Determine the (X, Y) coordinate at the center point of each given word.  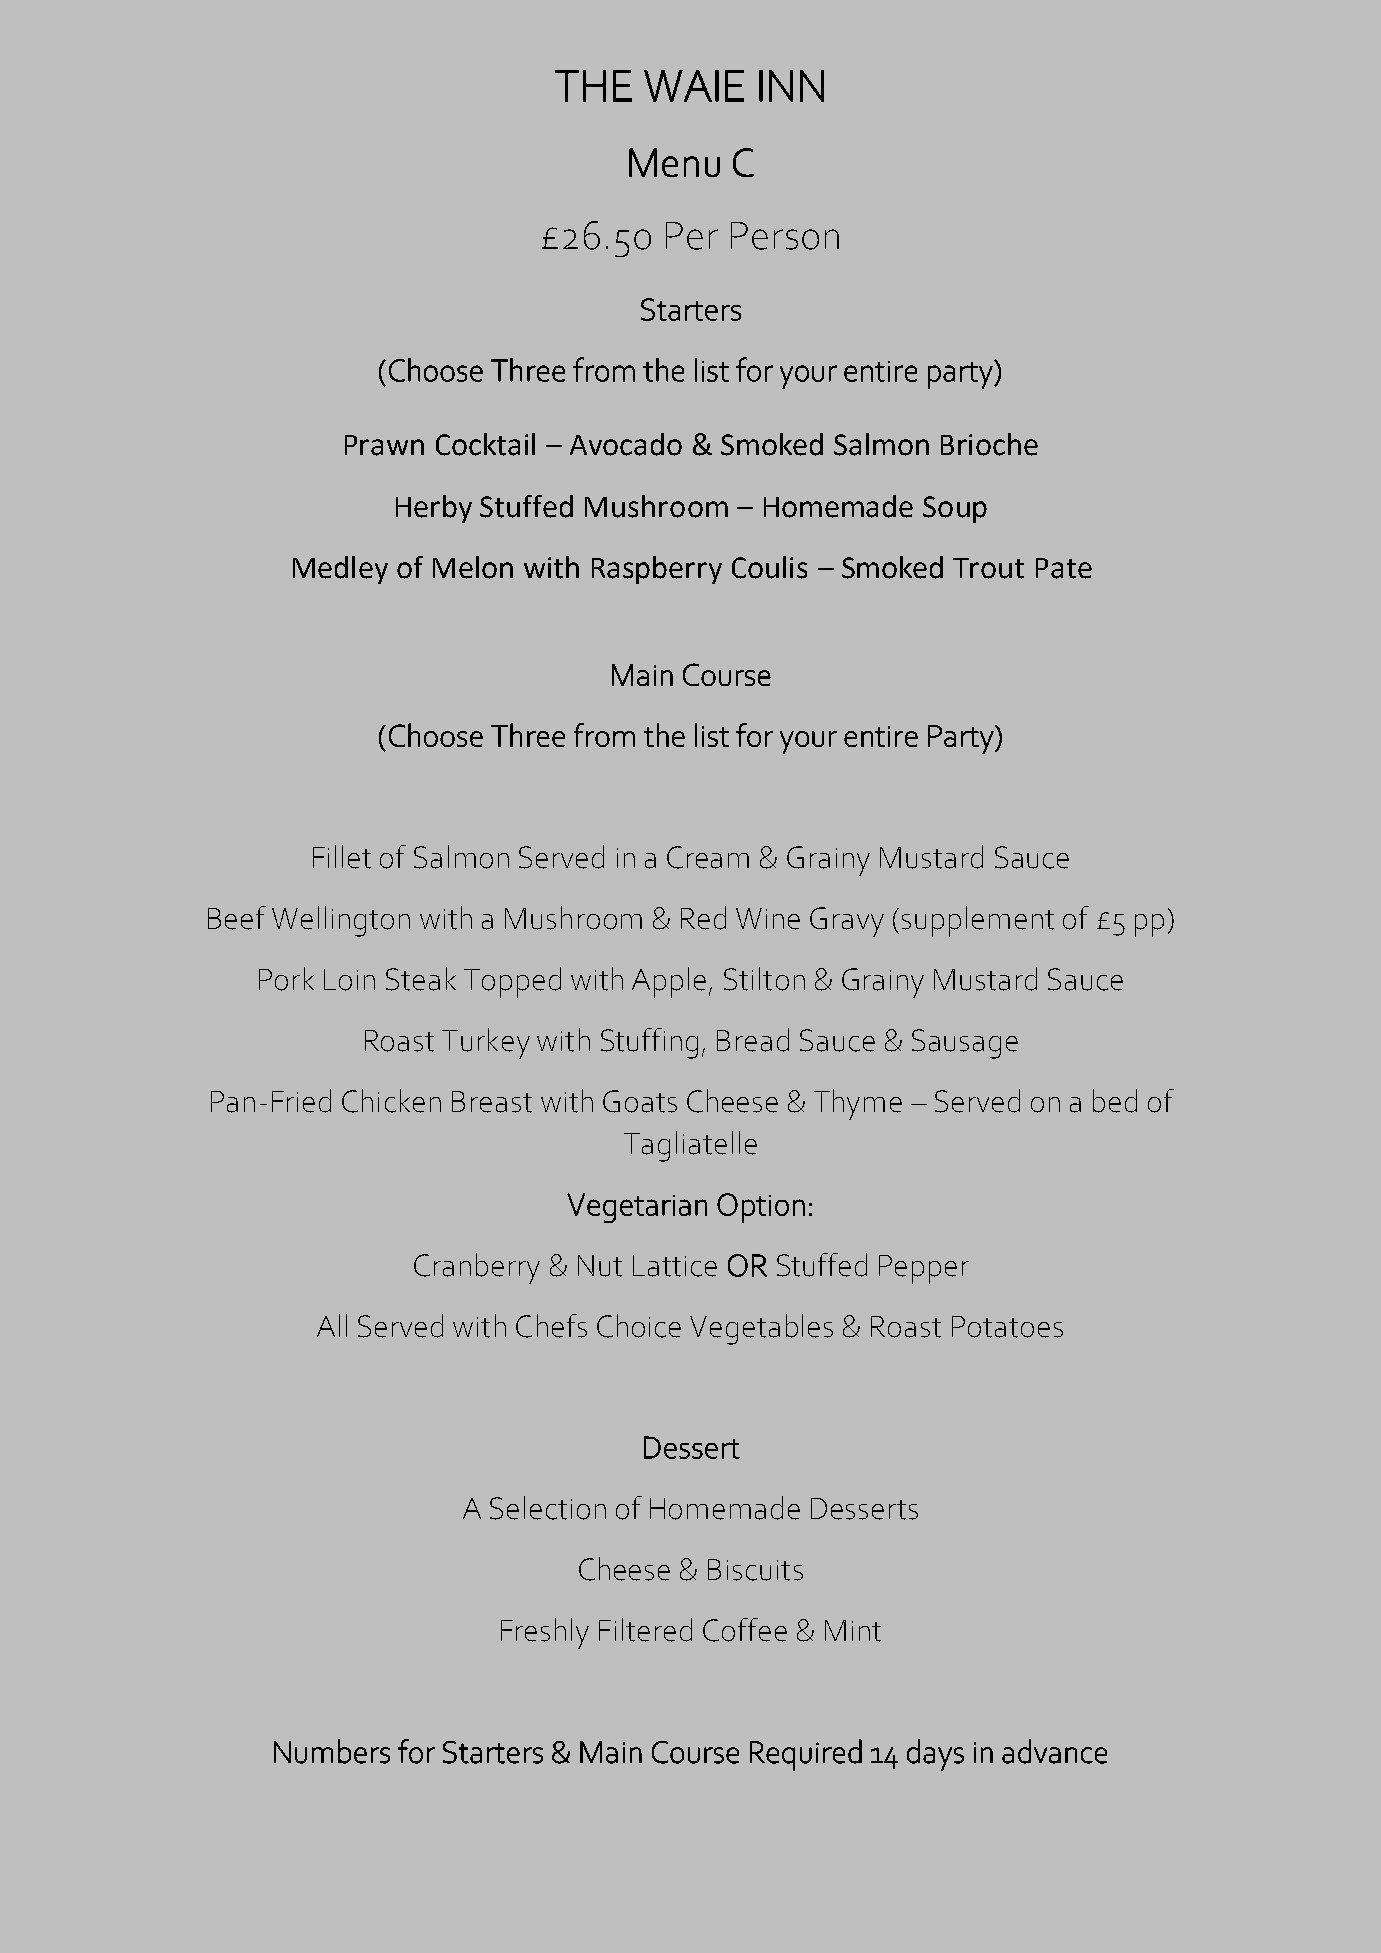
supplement (978, 921)
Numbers (332, 1751)
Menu (674, 162)
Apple (669, 982)
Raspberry (657, 570)
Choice (639, 1326)
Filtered (645, 1630)
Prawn (384, 445)
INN (791, 86)
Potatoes (1007, 1327)
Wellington (341, 921)
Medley (340, 570)
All (332, 1325)
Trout (988, 568)
